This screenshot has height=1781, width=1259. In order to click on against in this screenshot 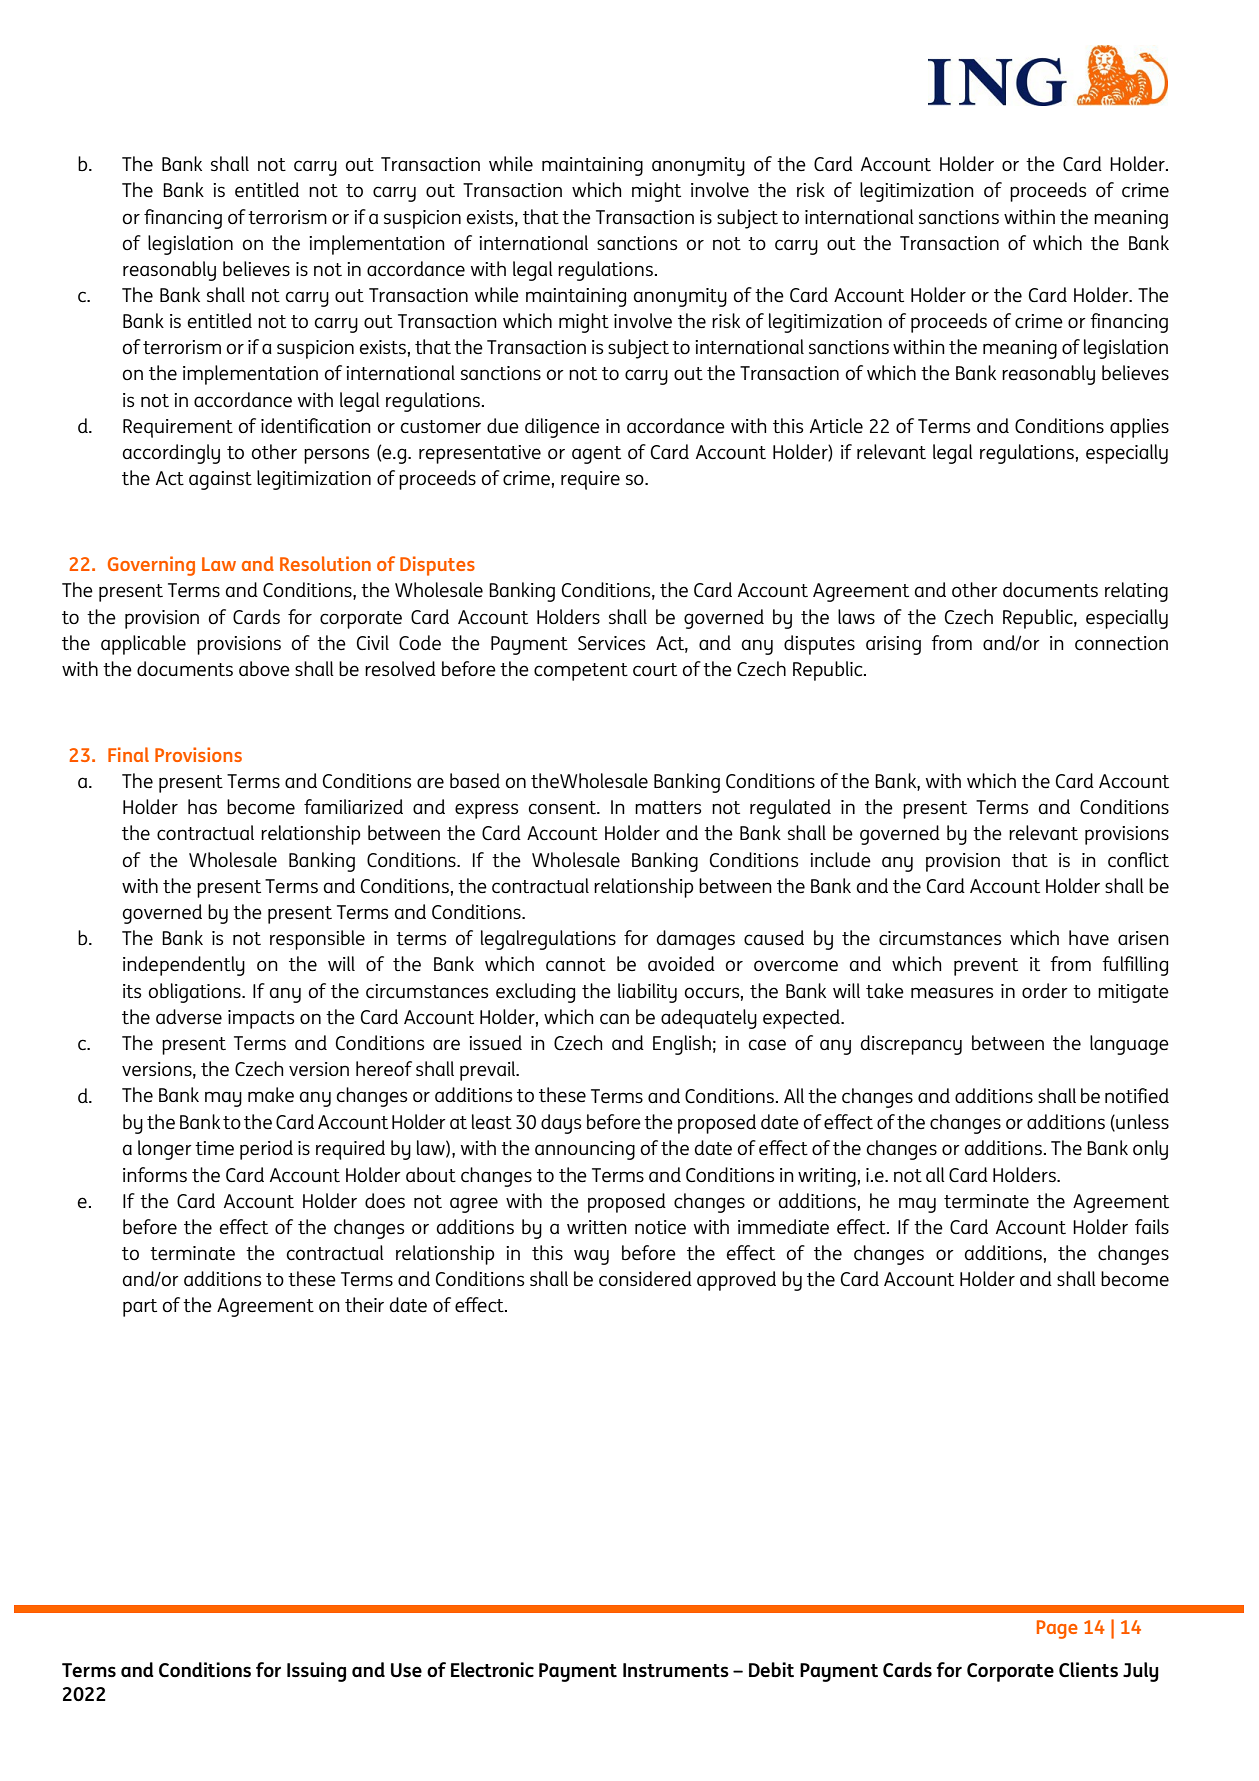, I will do `click(220, 480)`.
